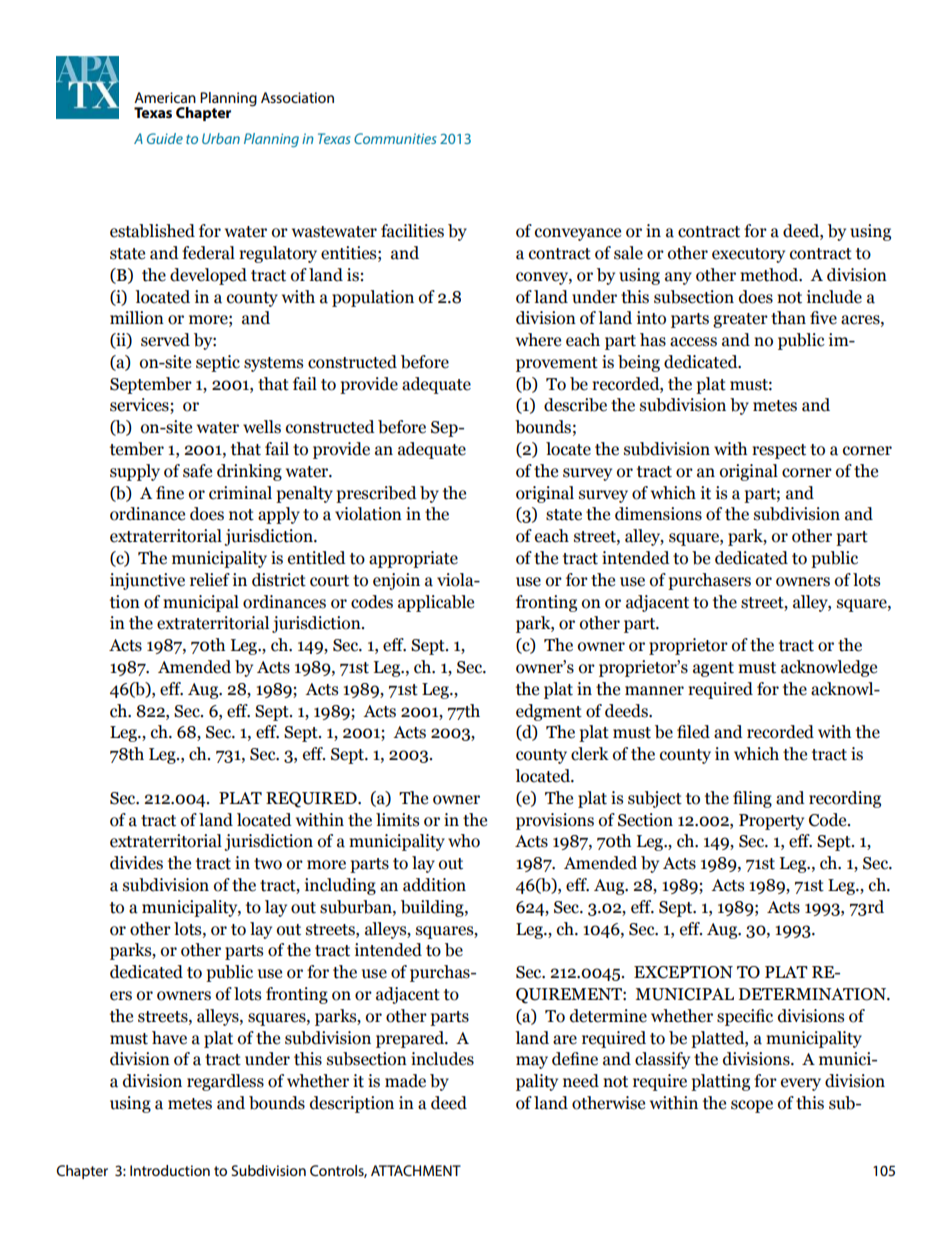  Describe the element at coordinates (779, 451) in the screenshot. I see `respect` at that location.
